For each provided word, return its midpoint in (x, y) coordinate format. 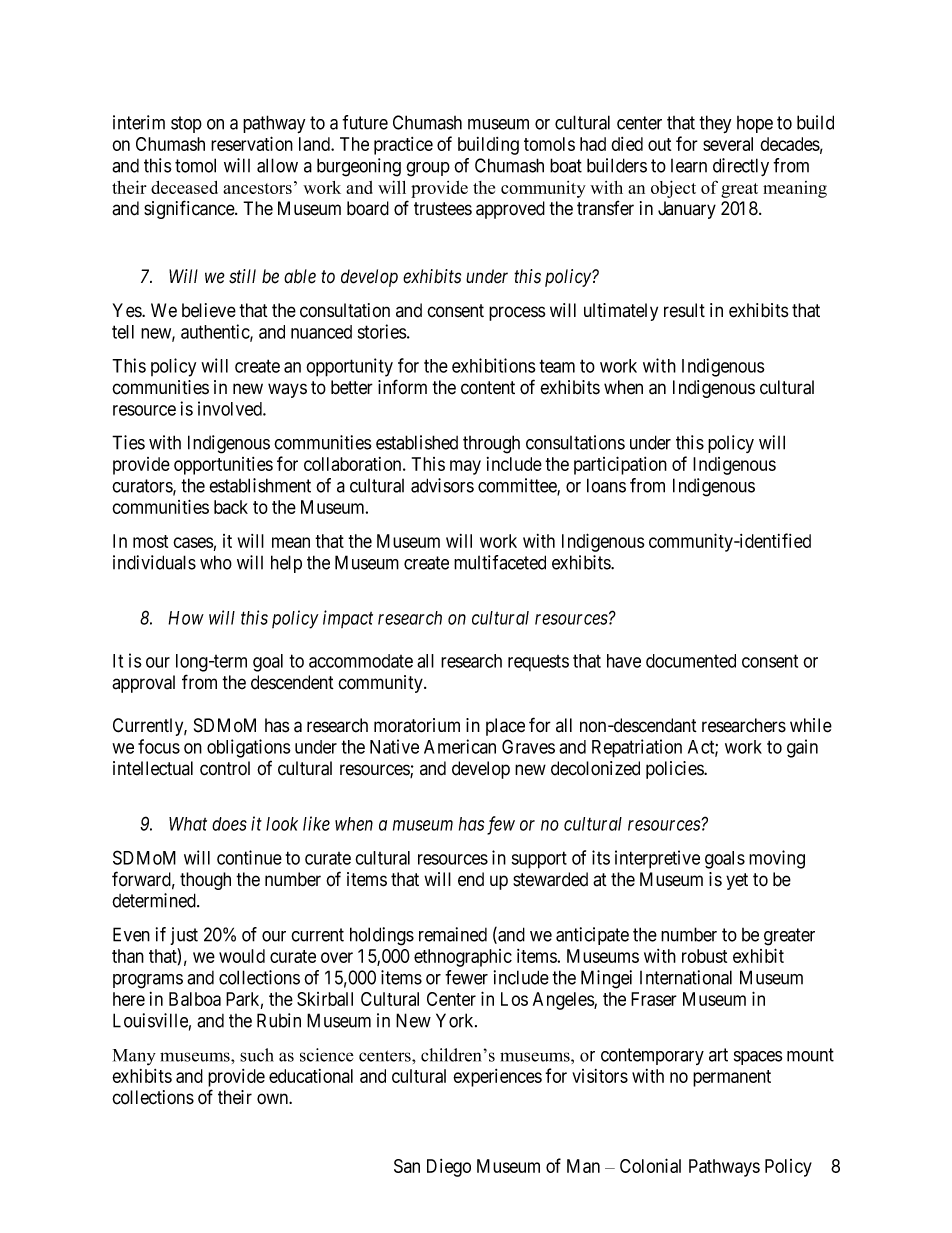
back (231, 507)
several (728, 144)
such (257, 1055)
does (229, 824)
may (465, 467)
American (460, 746)
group (428, 169)
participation (620, 465)
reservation (252, 143)
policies (675, 770)
